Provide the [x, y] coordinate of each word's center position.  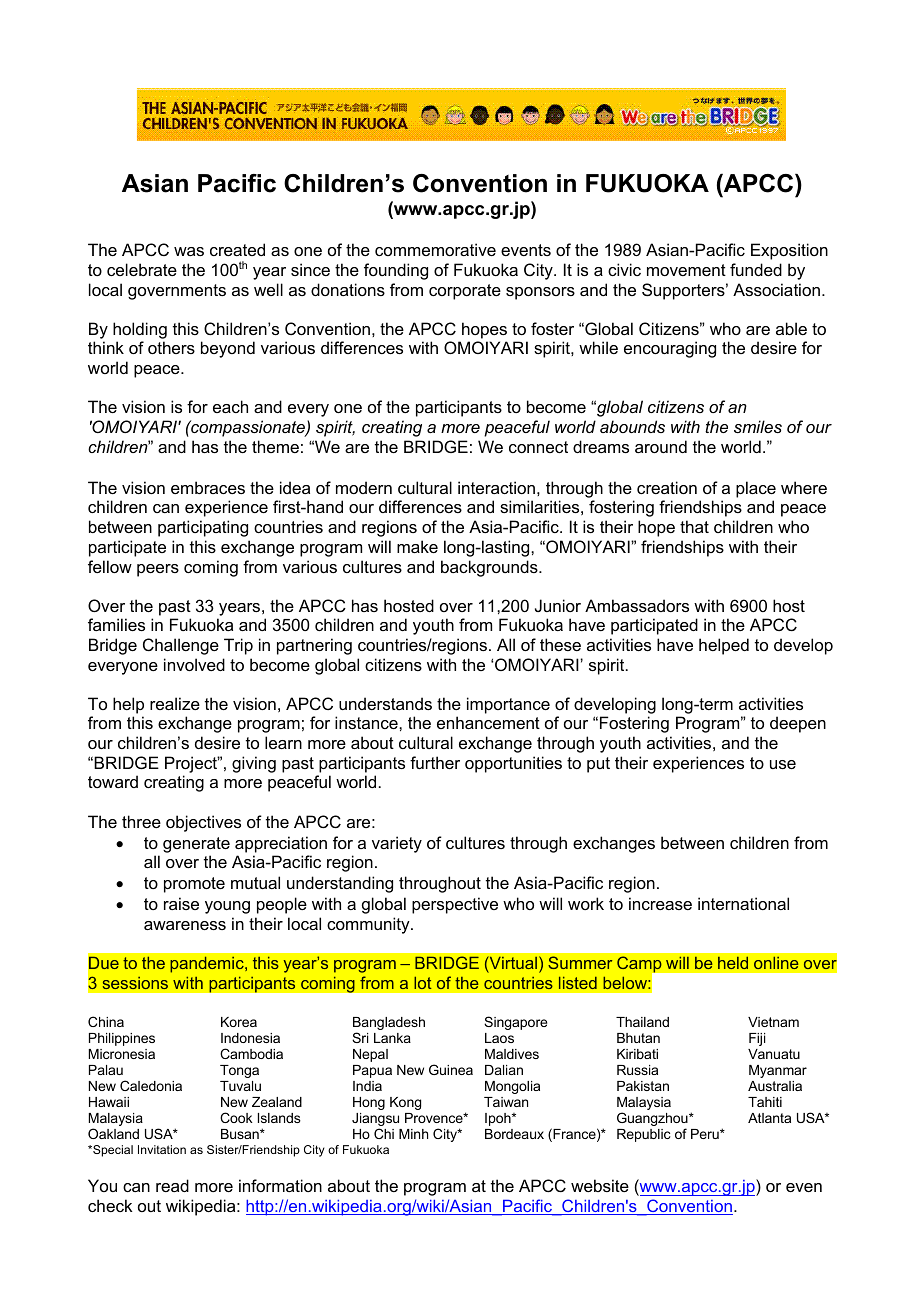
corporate [465, 292]
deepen [798, 724]
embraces [208, 487]
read [172, 1185]
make [417, 546]
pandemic [208, 965]
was [189, 251]
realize [175, 703]
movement [686, 270]
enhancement [488, 722]
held [733, 963]
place [756, 489]
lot [423, 983]
